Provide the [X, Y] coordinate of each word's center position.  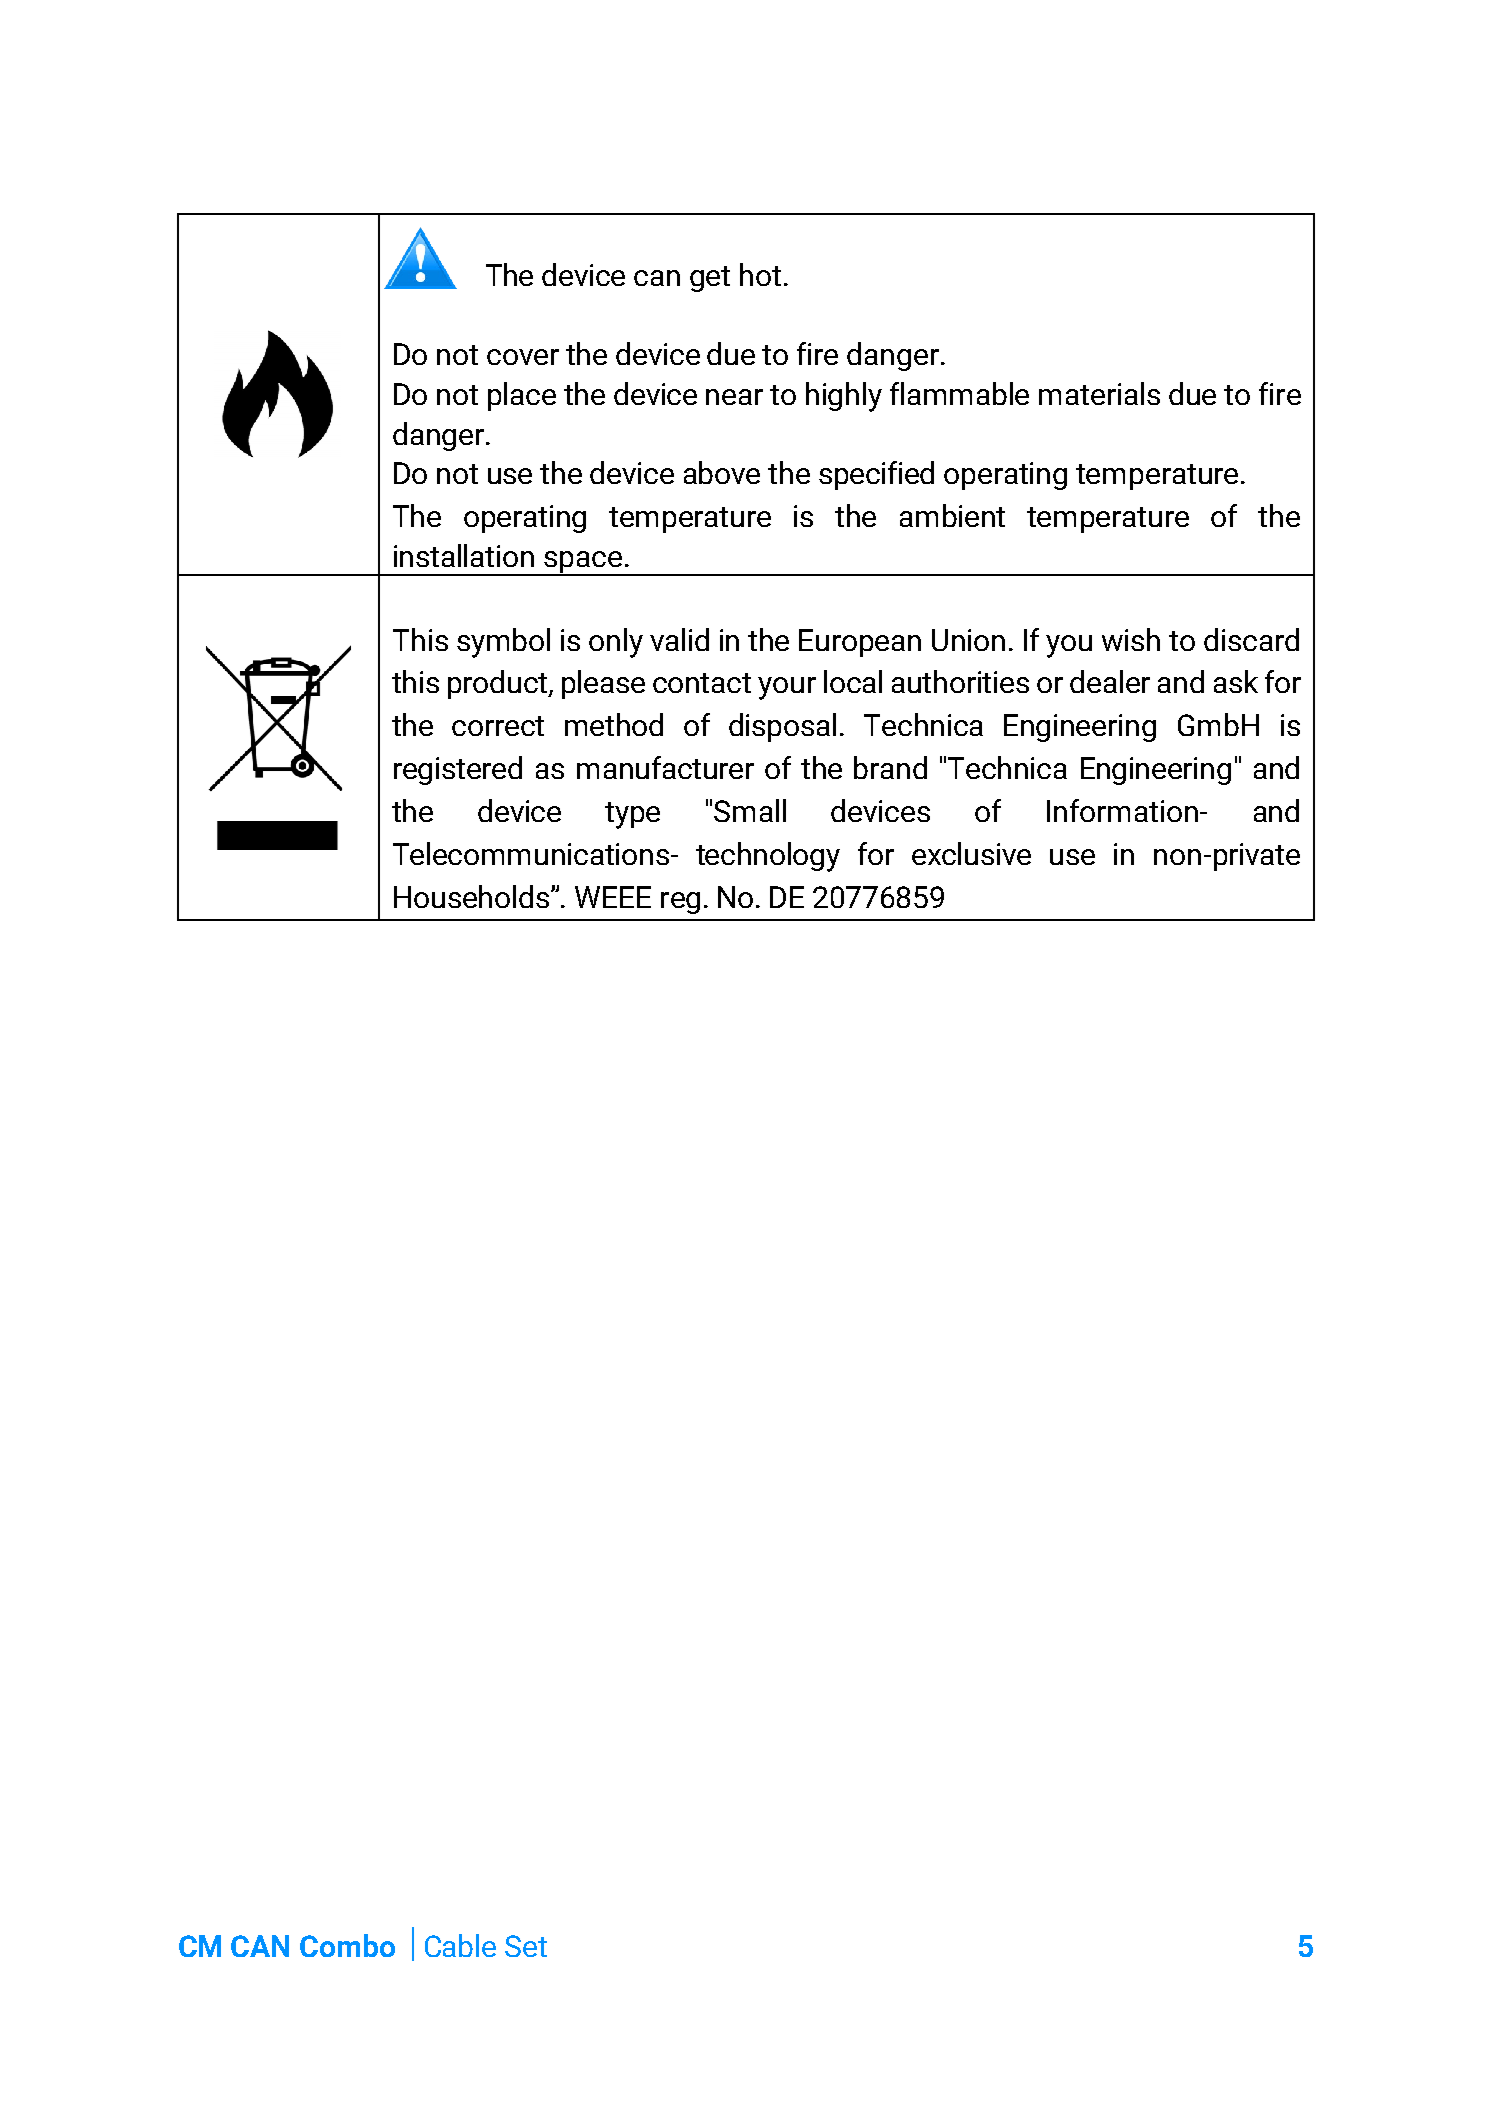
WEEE [613, 897]
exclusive [971, 853]
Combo [347, 1945]
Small [750, 810]
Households [473, 896]
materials [1099, 393]
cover [523, 357]
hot [760, 274]
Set [526, 1946]
